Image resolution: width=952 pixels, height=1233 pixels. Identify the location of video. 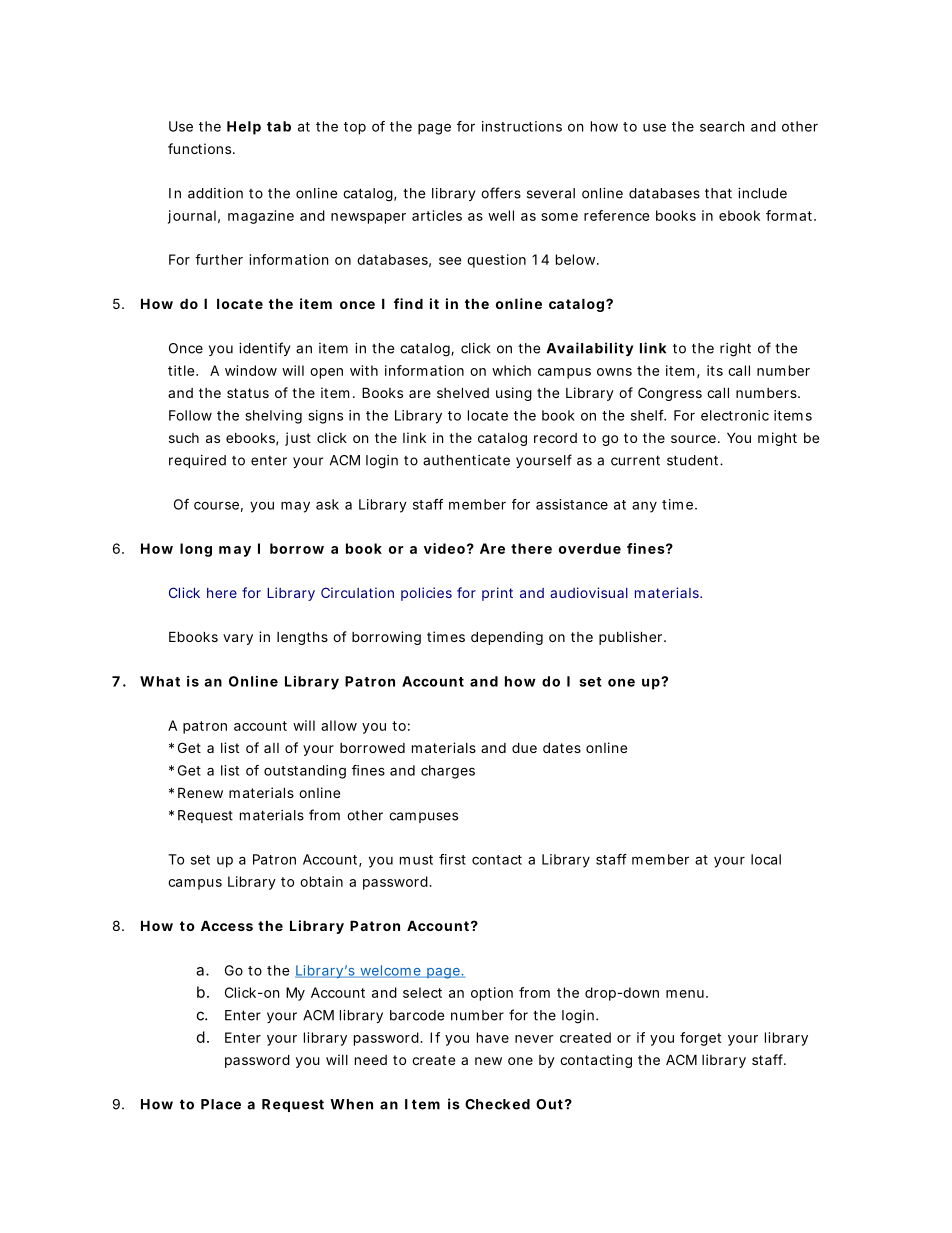
(444, 548).
